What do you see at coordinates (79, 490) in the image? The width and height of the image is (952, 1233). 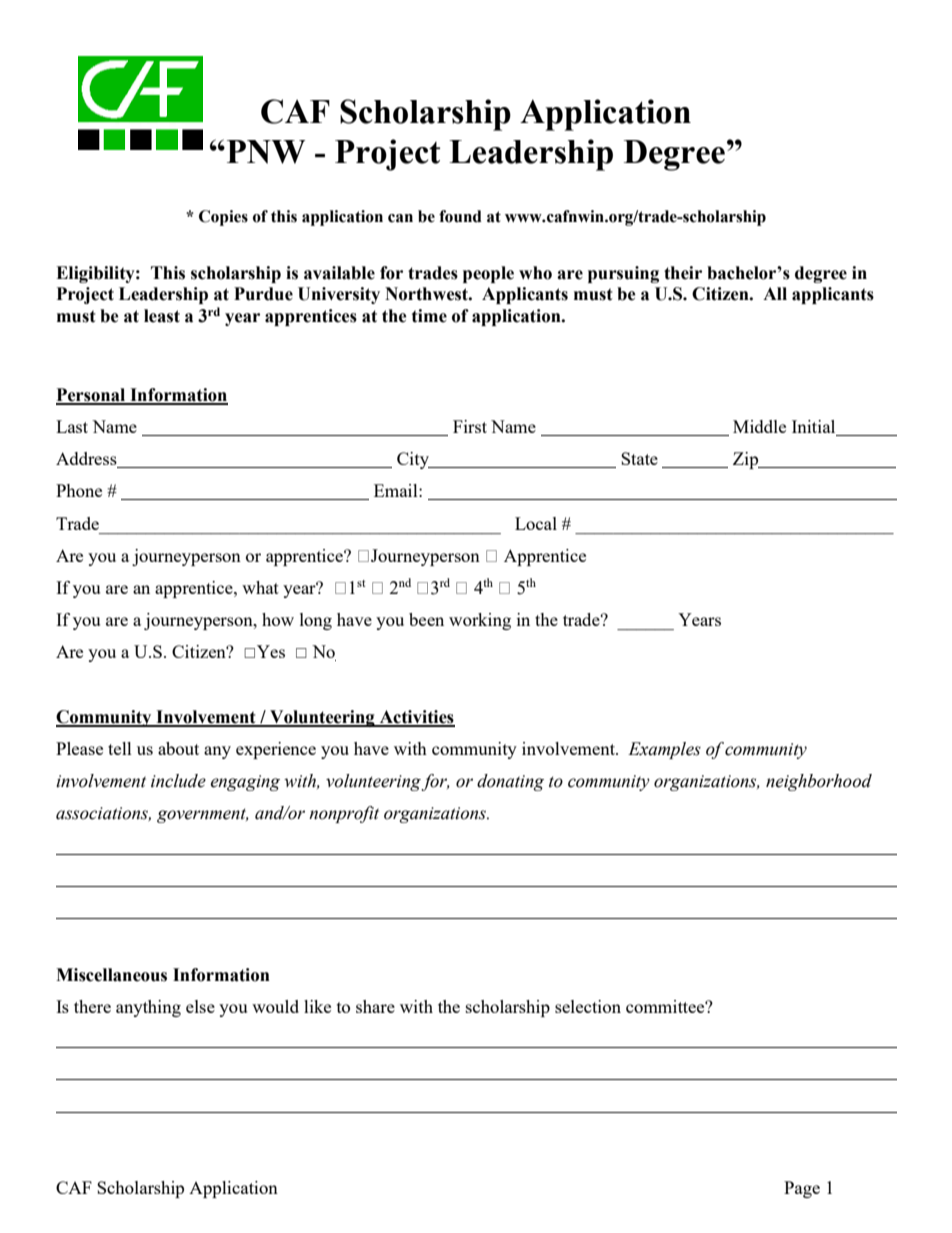 I see `Phone` at bounding box center [79, 490].
